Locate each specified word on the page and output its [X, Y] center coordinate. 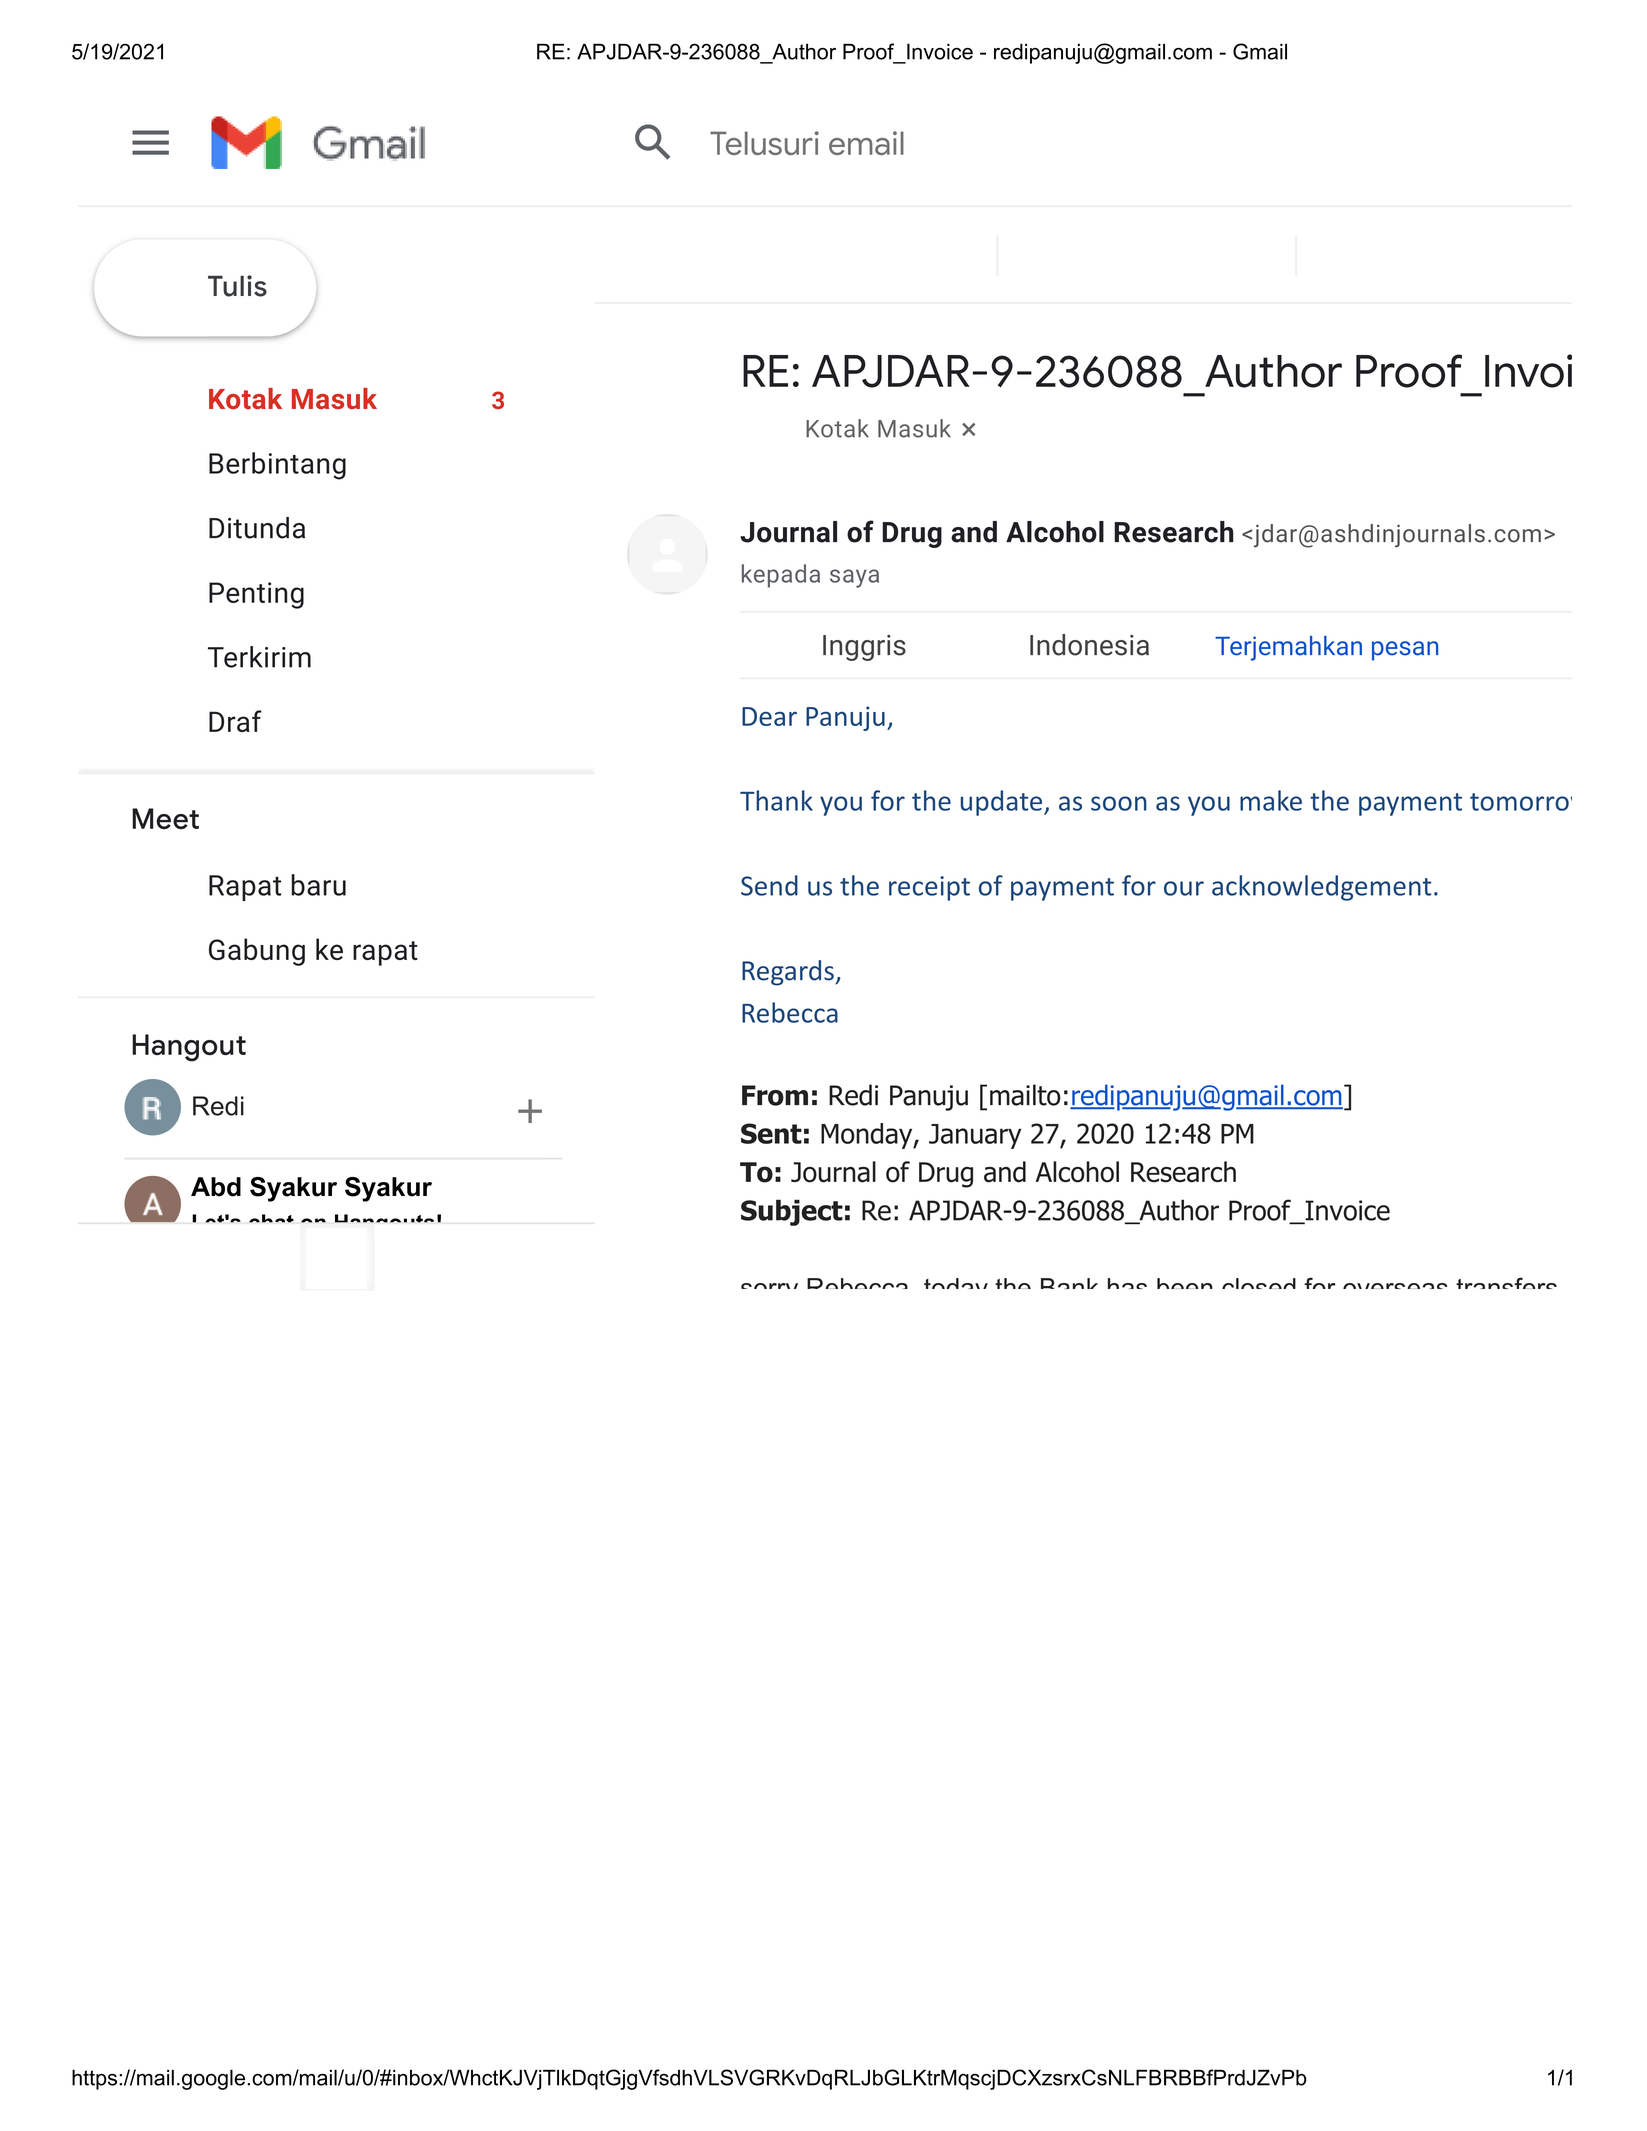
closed [1259, 1283]
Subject [792, 1212]
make [1271, 800]
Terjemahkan [1288, 648]
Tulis [237, 286]
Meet [165, 819]
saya [854, 578]
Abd [216, 1187]
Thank [776, 800]
